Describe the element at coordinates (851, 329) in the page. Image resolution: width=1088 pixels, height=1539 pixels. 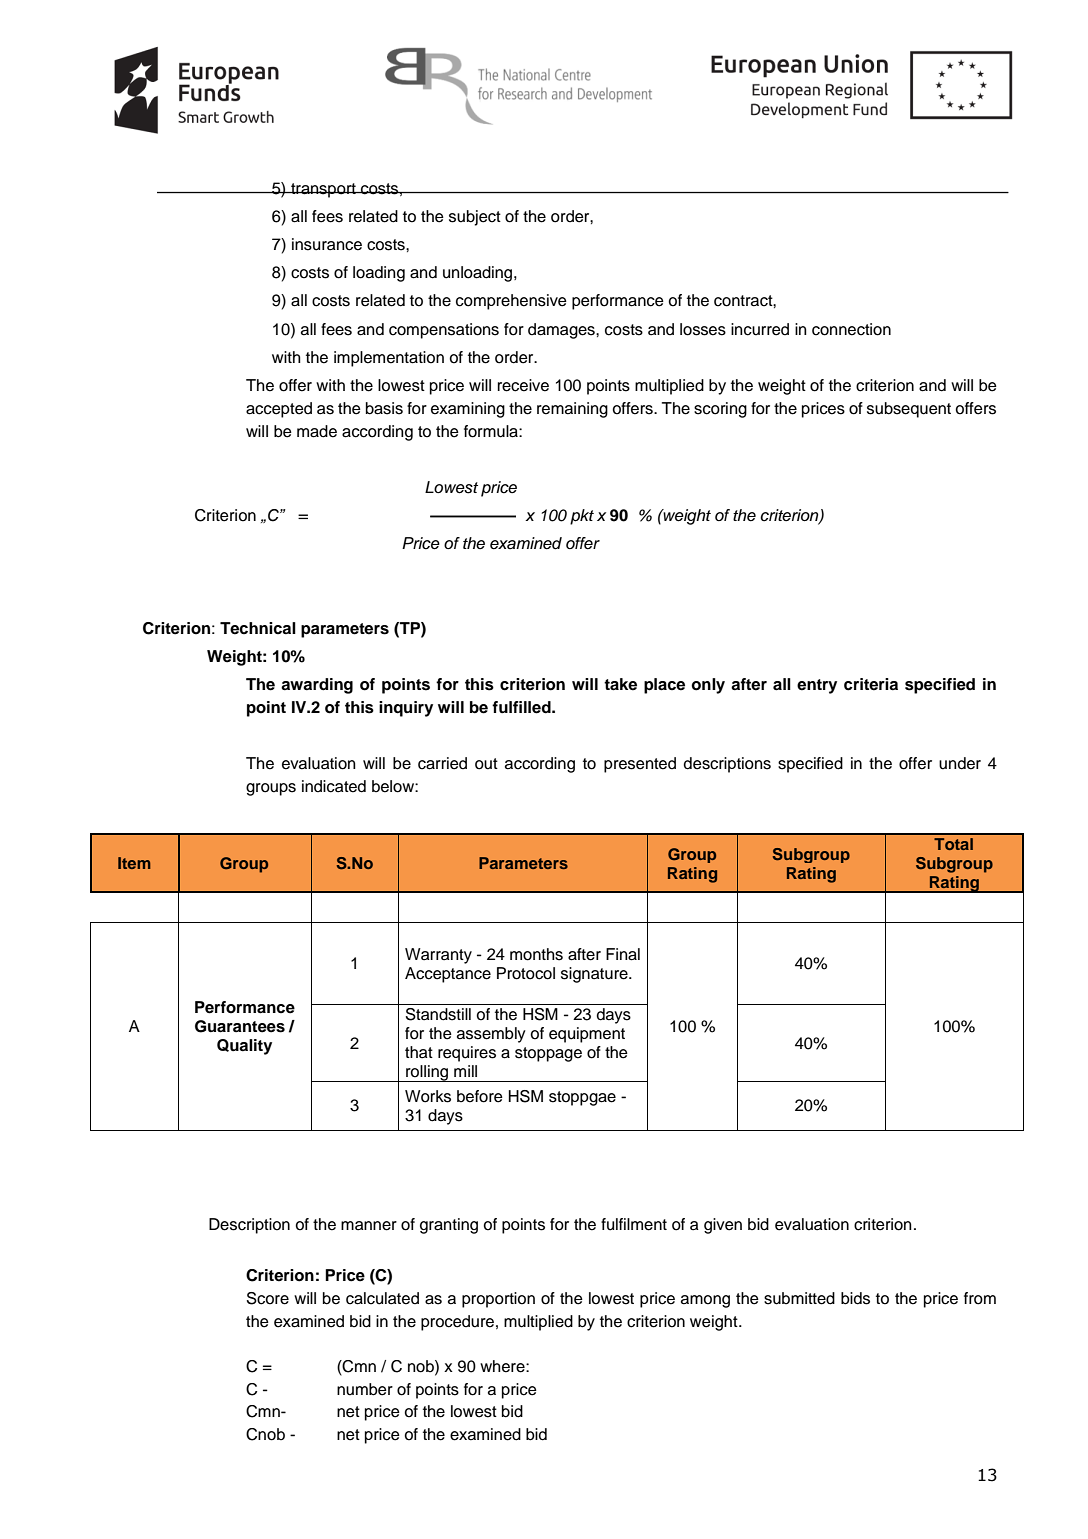
I see `connection` at that location.
